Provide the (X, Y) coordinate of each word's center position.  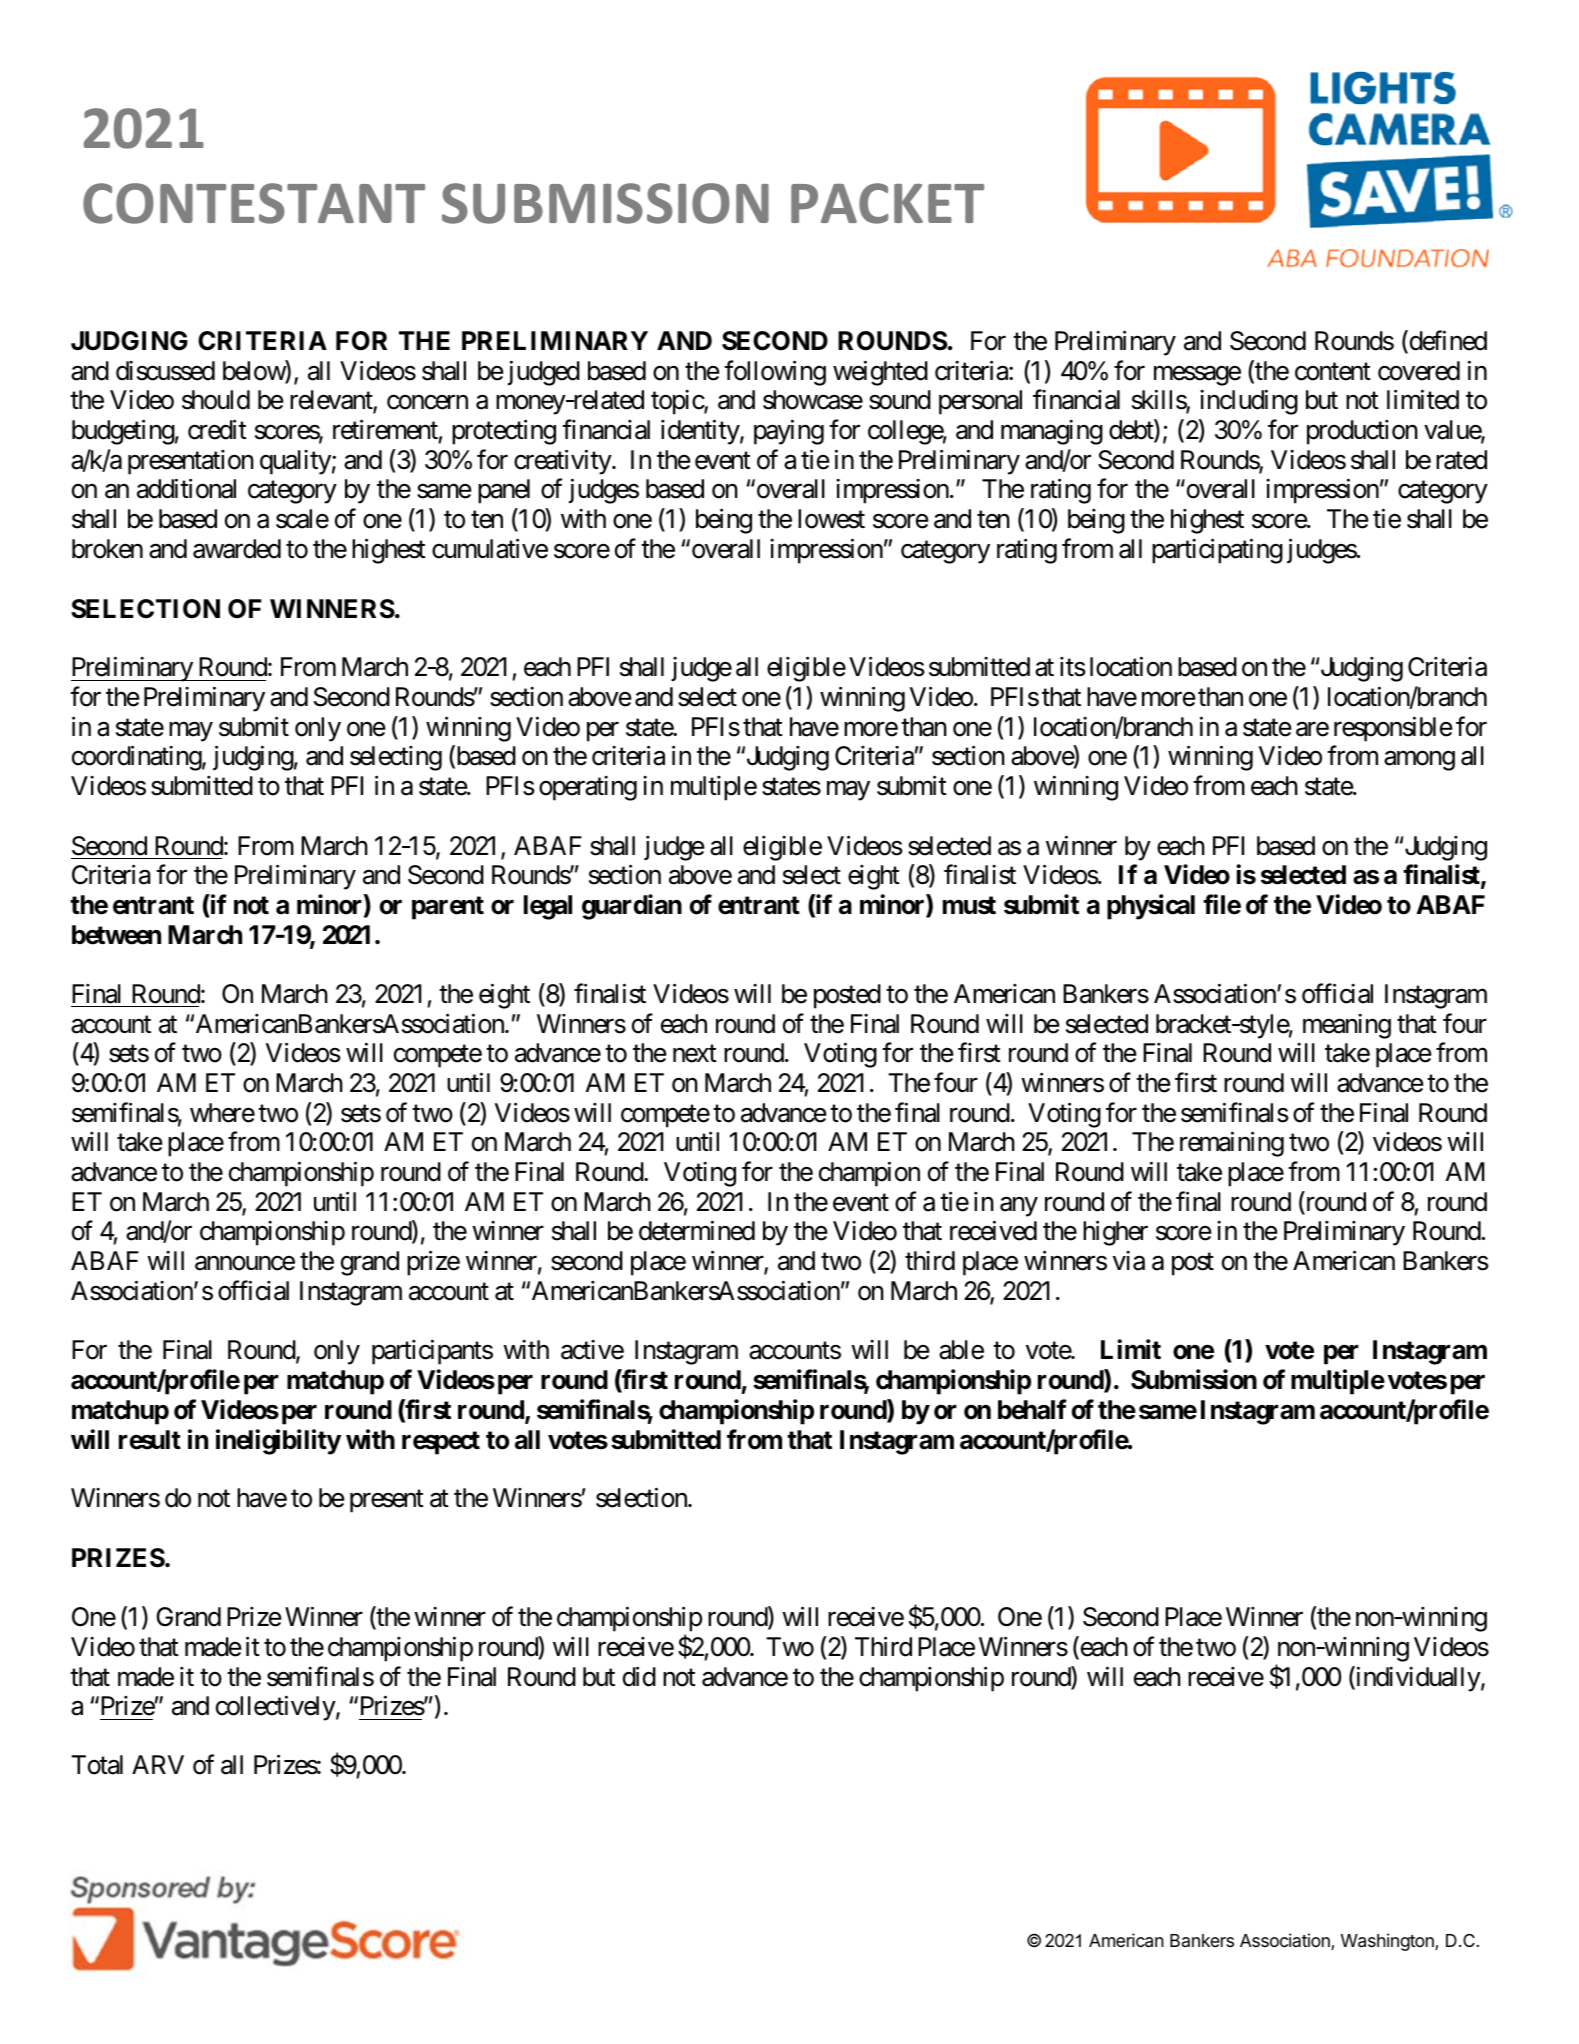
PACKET (887, 203)
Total (97, 1765)
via (1129, 1261)
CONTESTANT (254, 203)
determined (697, 1231)
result (150, 1440)
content (1333, 372)
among (1419, 761)
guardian (632, 907)
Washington (1388, 1942)
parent (448, 908)
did (639, 1676)
